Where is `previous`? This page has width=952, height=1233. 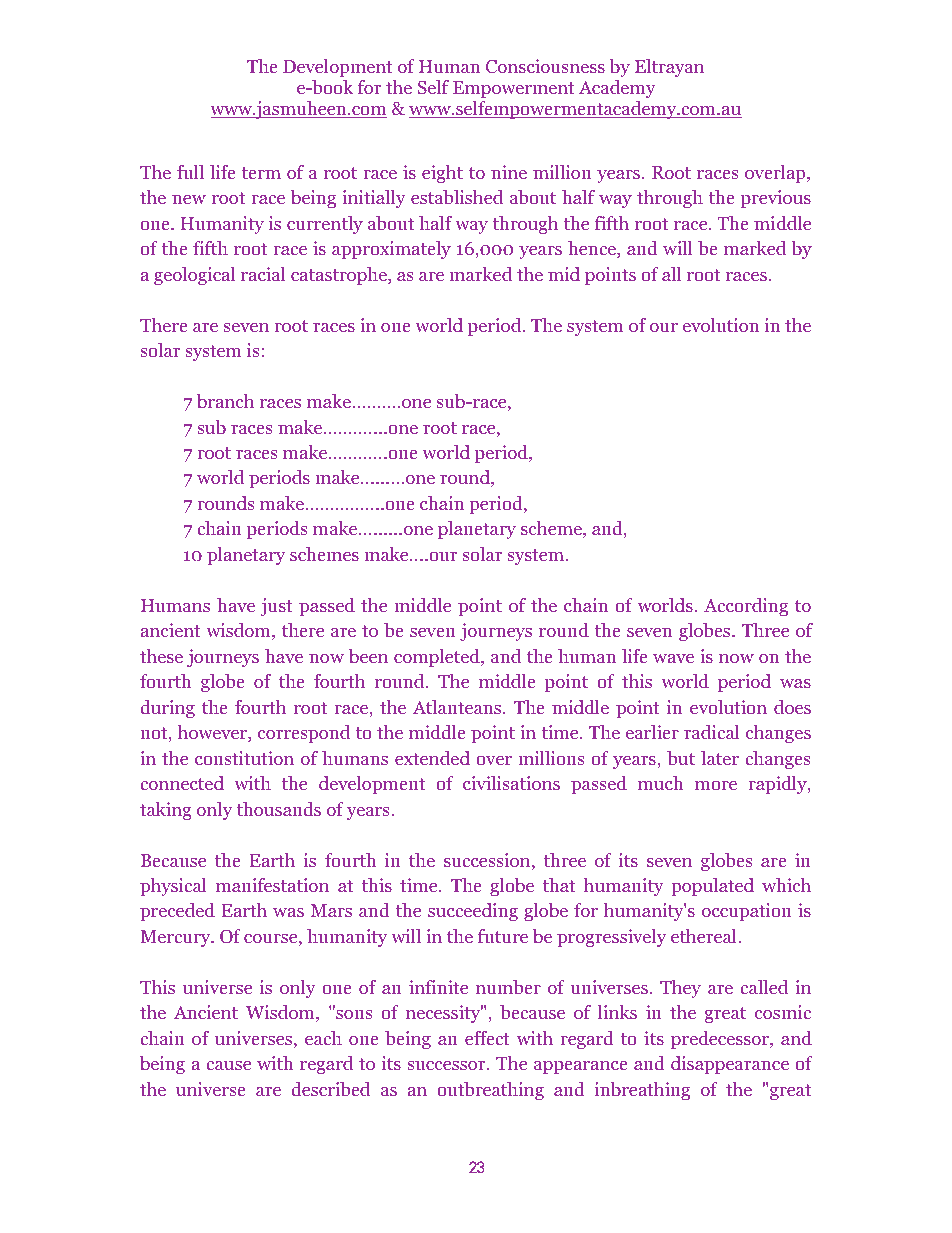 previous is located at coordinates (776, 199).
